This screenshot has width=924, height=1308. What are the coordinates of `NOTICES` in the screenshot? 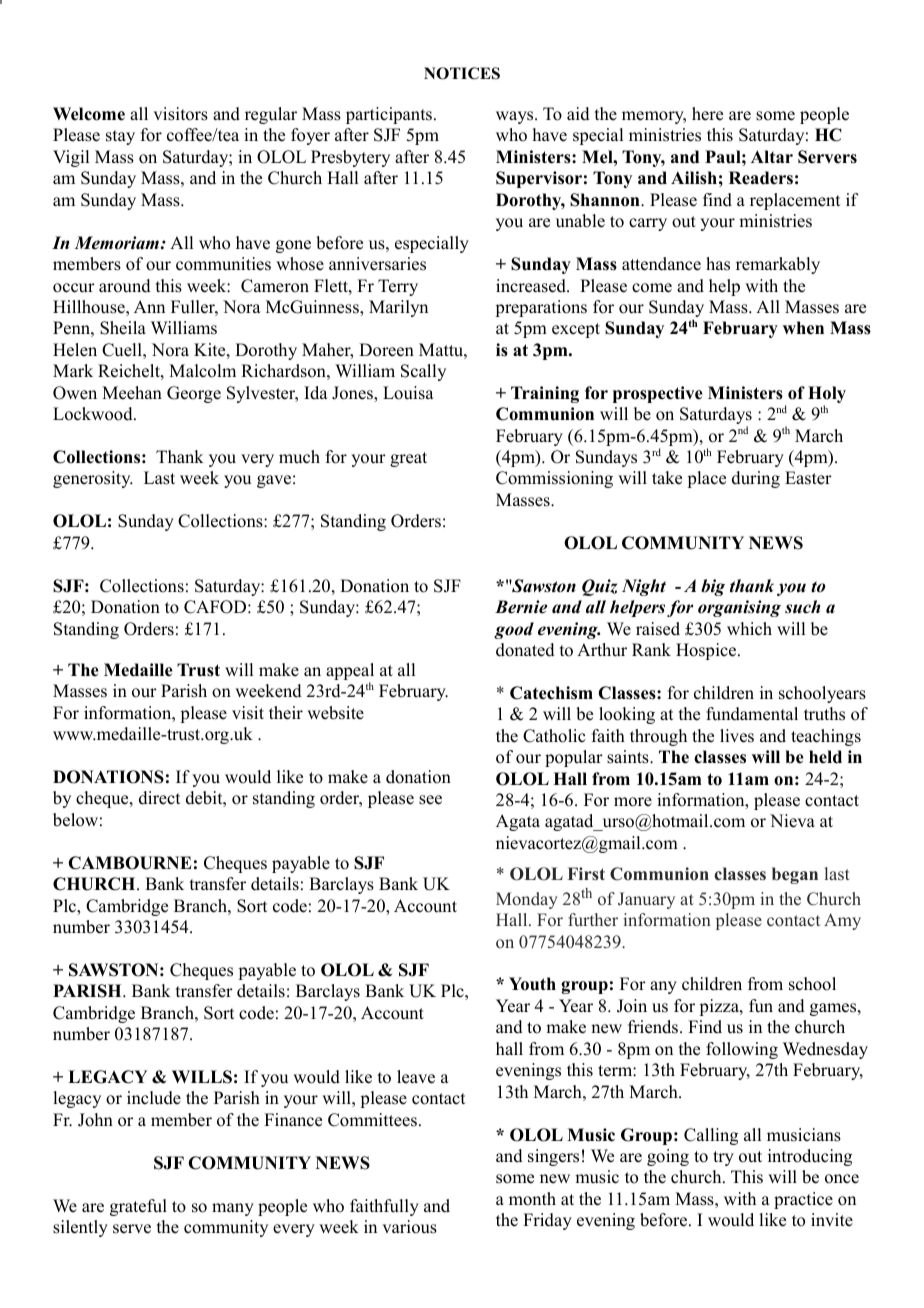 It's located at (462, 73).
